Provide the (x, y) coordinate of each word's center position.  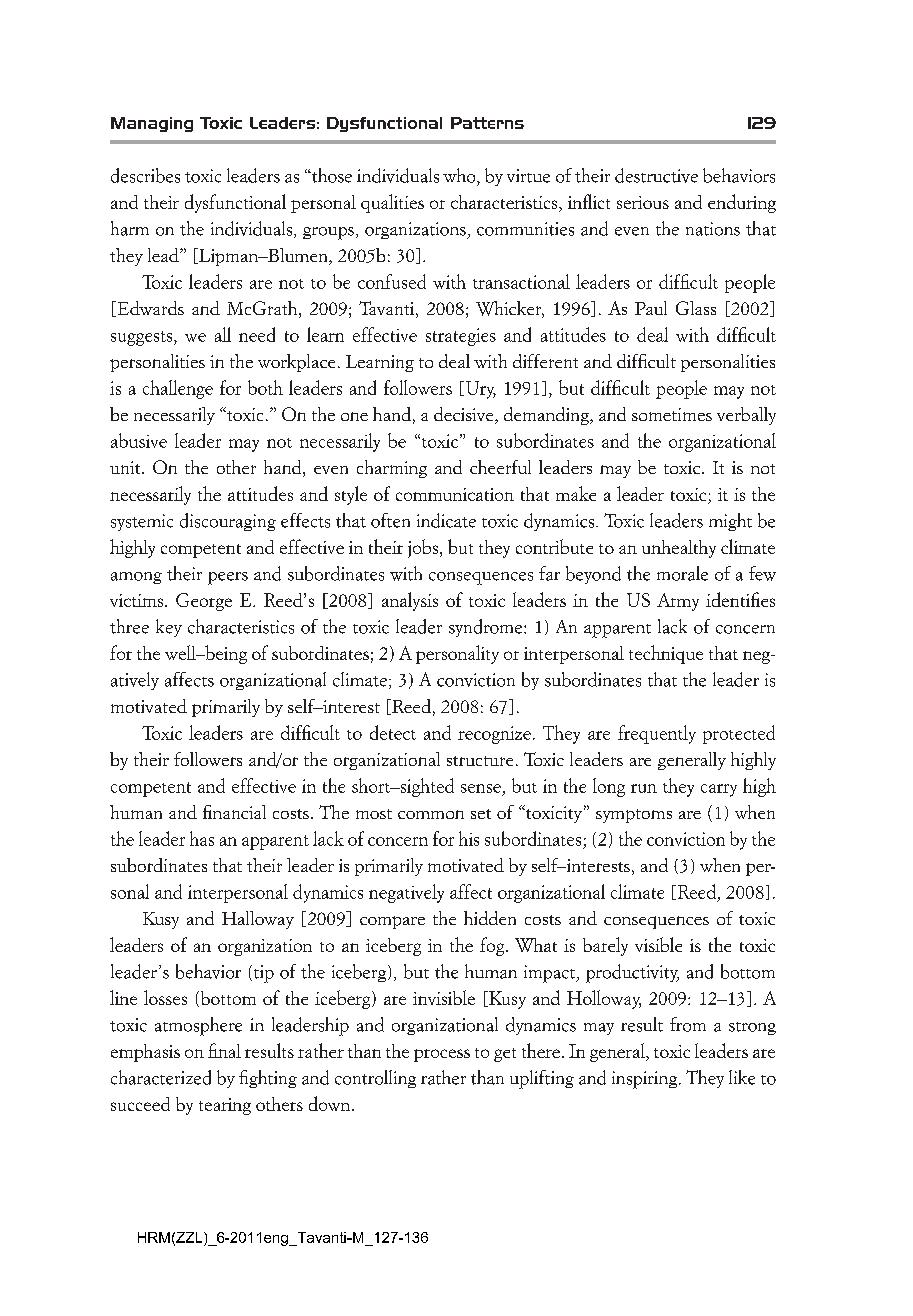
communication (455, 494)
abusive (139, 440)
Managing (152, 124)
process (442, 1055)
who (460, 175)
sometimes (672, 414)
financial (234, 812)
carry (719, 790)
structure (480, 761)
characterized (161, 1077)
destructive (656, 175)
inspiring (646, 1080)
